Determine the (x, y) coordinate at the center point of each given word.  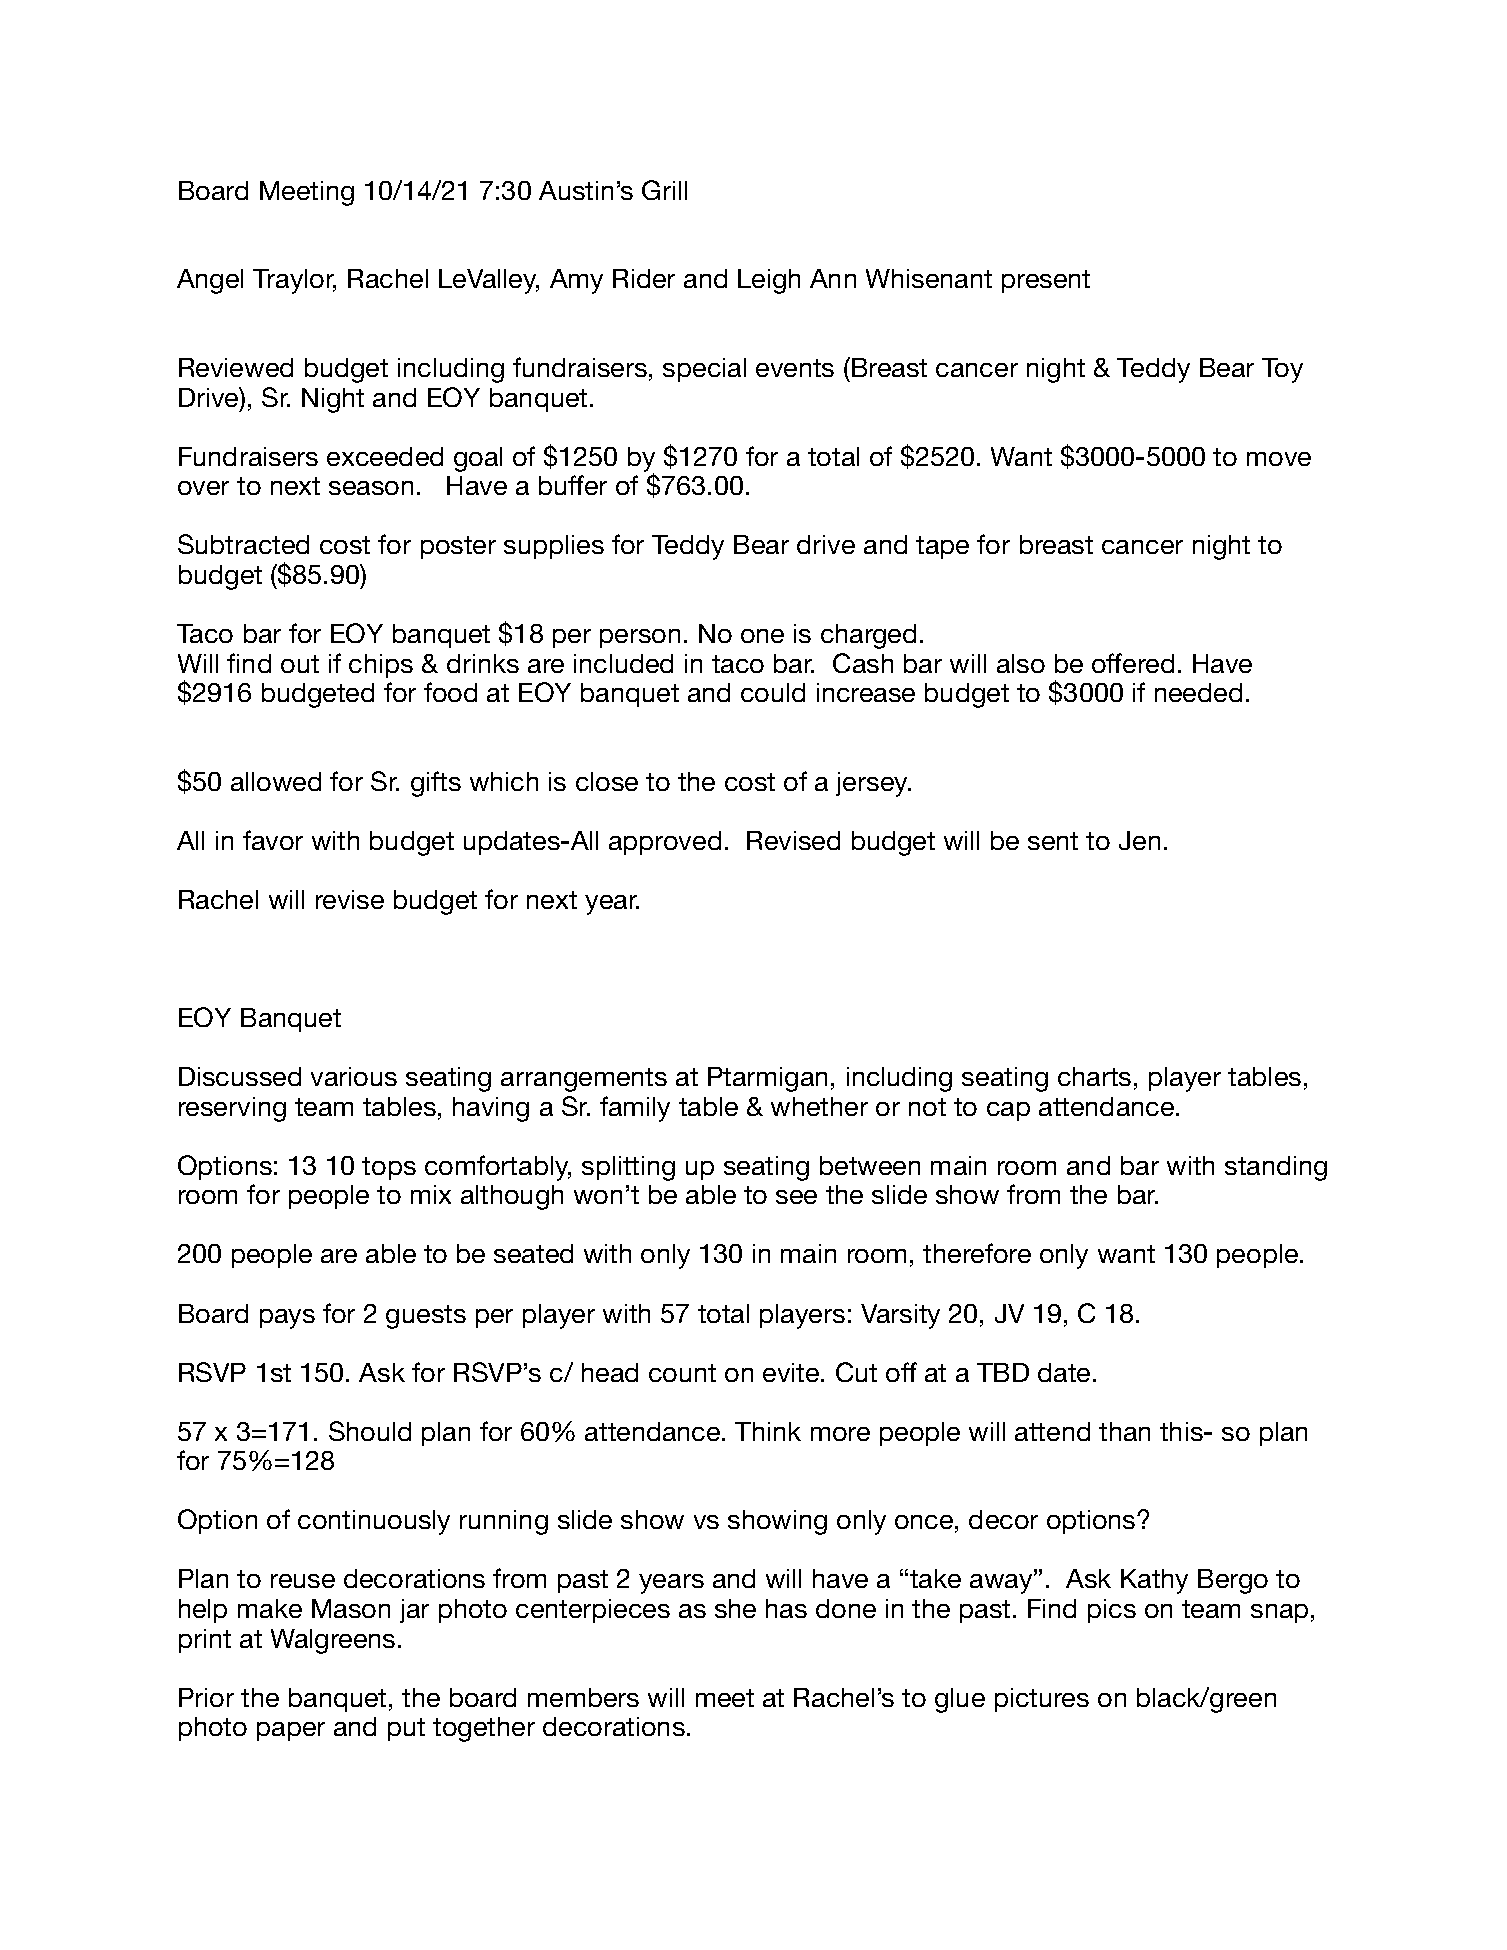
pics (1112, 1611)
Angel (210, 281)
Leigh (769, 281)
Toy (1282, 370)
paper (291, 1731)
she (735, 1608)
